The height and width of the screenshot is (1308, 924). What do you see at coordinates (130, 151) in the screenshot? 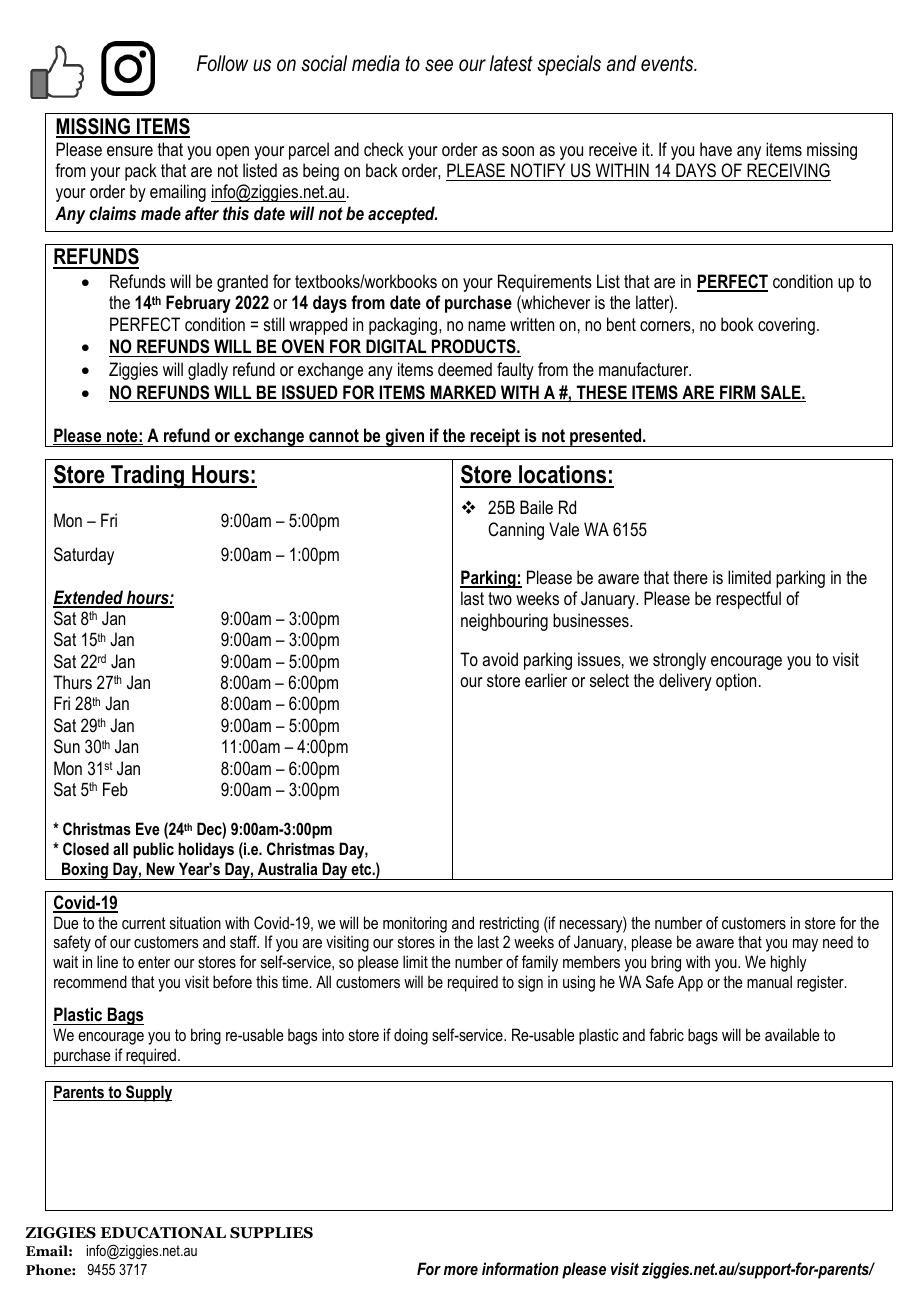
I see `ensure` at bounding box center [130, 151].
